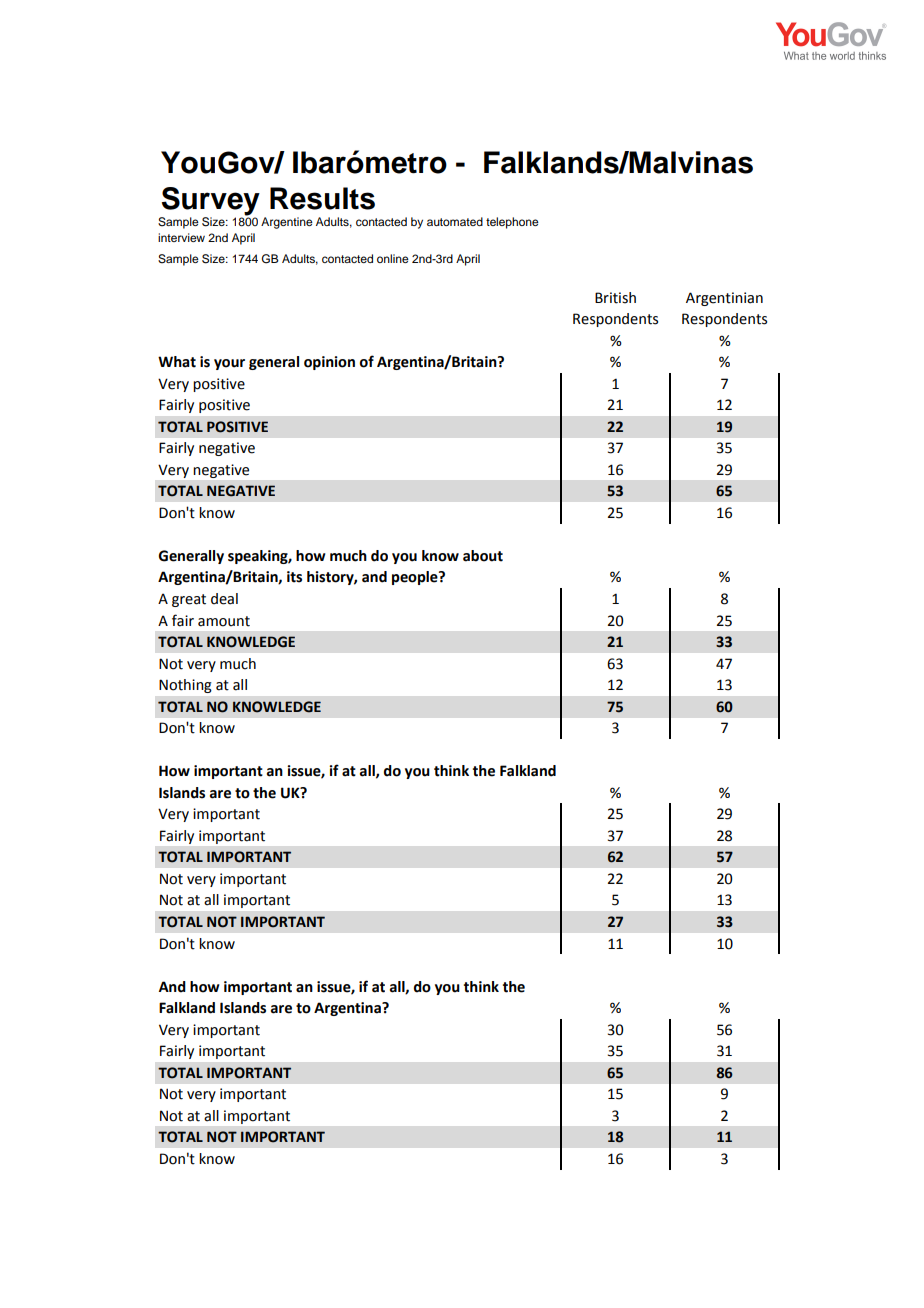 Image resolution: width=924 pixels, height=1308 pixels. I want to click on Argentinian, so click(724, 299).
